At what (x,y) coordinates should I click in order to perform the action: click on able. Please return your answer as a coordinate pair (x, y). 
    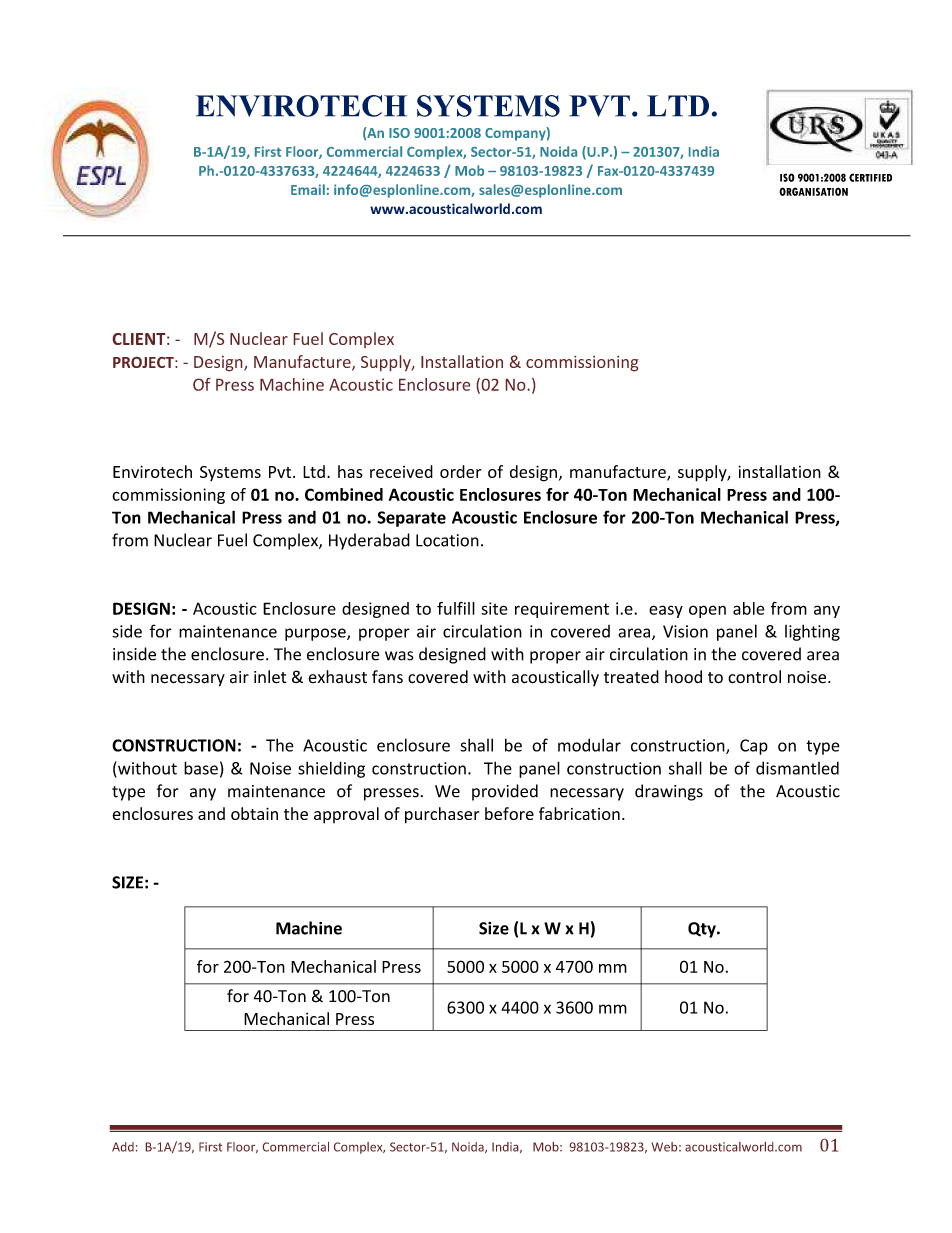
    Looking at the image, I should click on (749, 608).
